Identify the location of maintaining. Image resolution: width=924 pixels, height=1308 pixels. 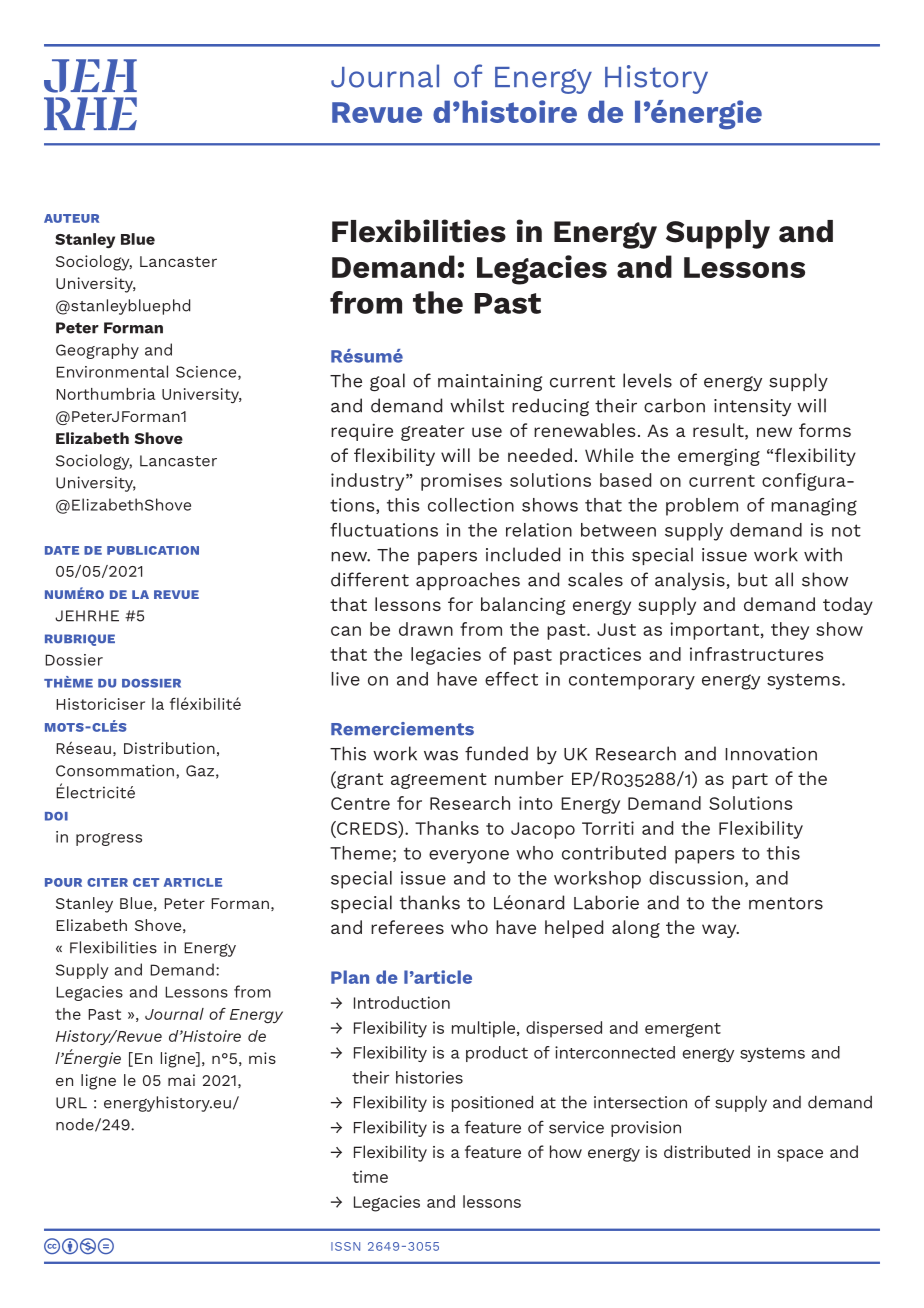
(490, 383).
